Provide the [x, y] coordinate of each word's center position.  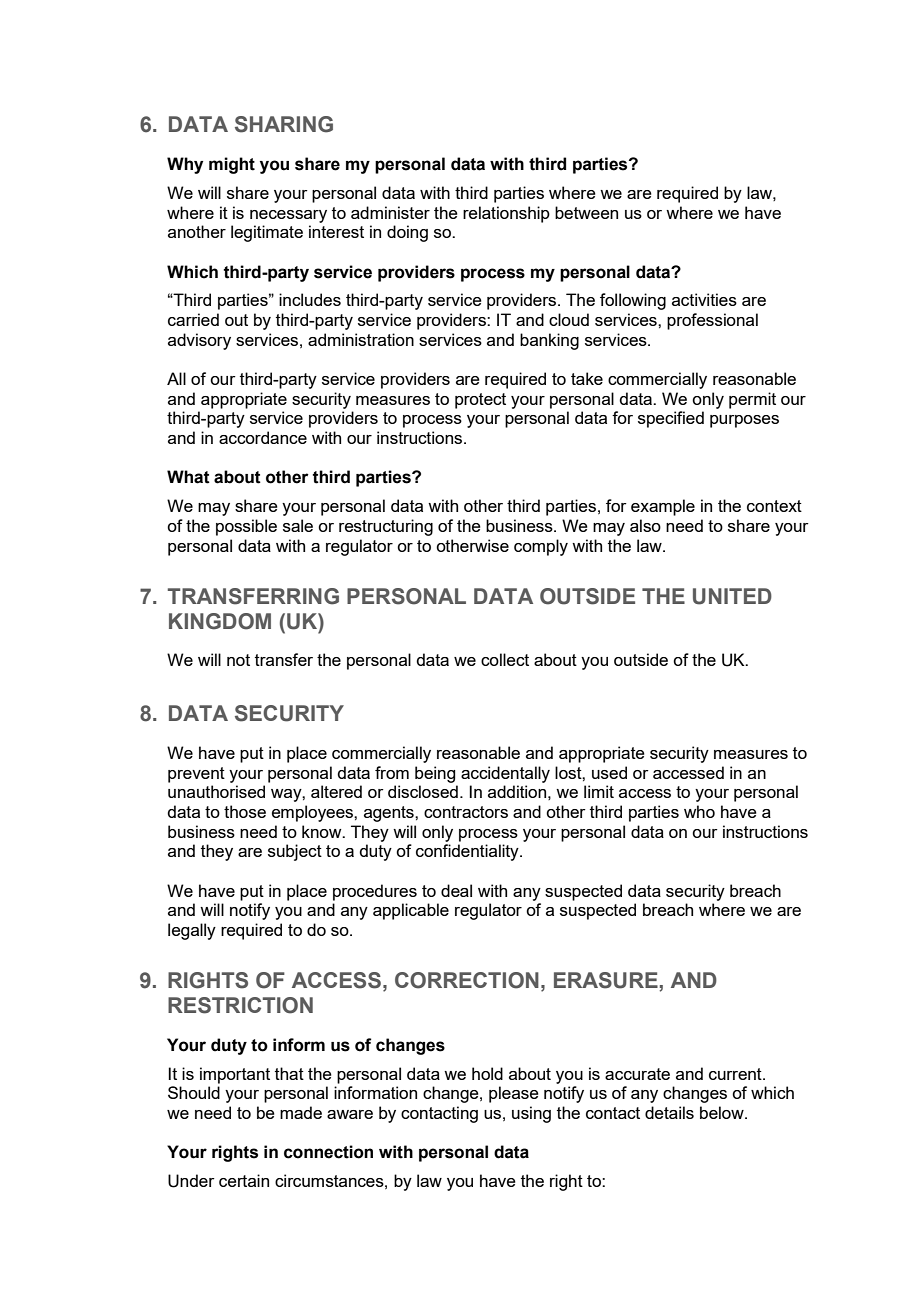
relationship [506, 214]
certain [244, 1180]
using [531, 1114]
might [232, 165]
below [723, 1112]
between [586, 212]
